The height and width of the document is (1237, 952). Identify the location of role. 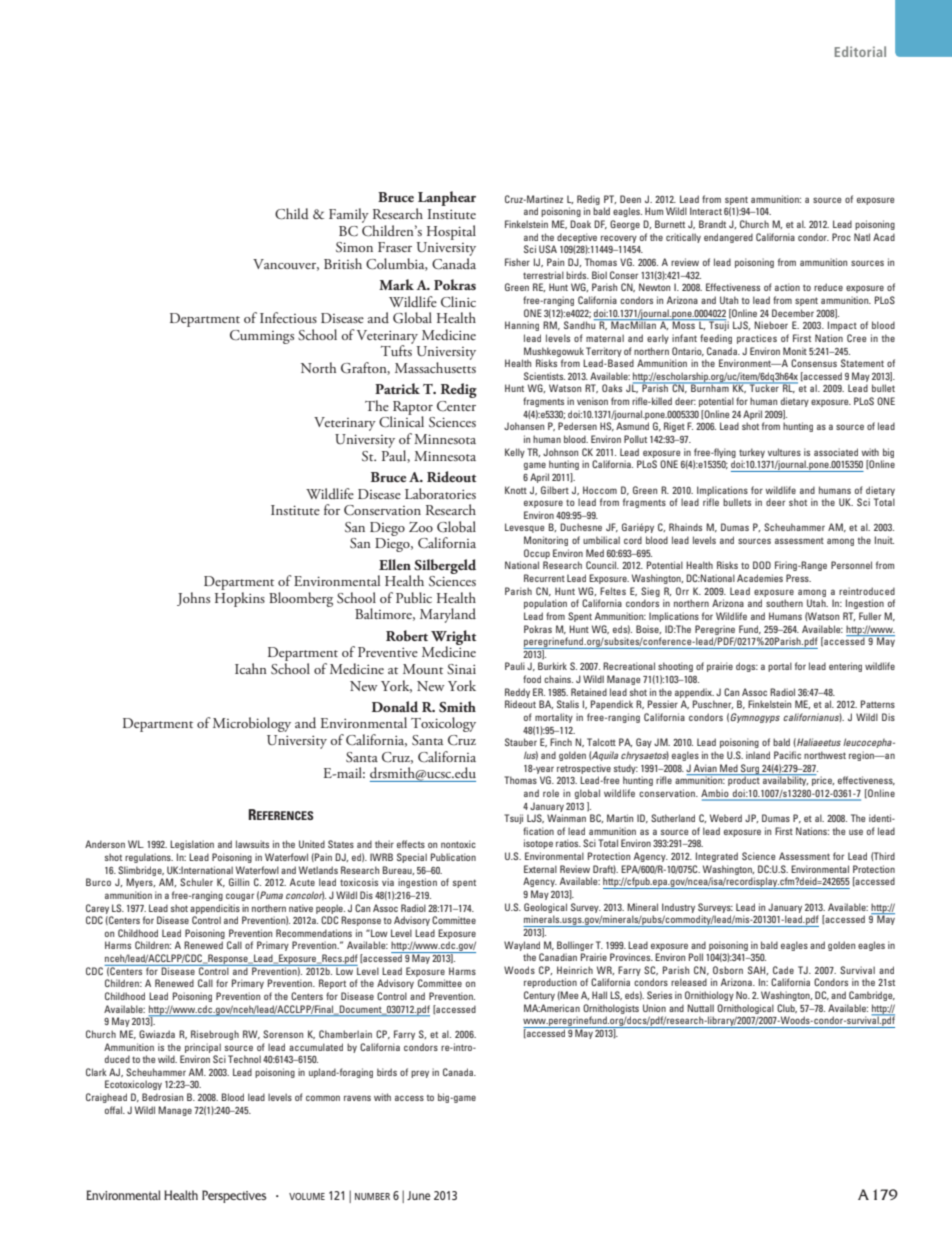
(551, 793).
